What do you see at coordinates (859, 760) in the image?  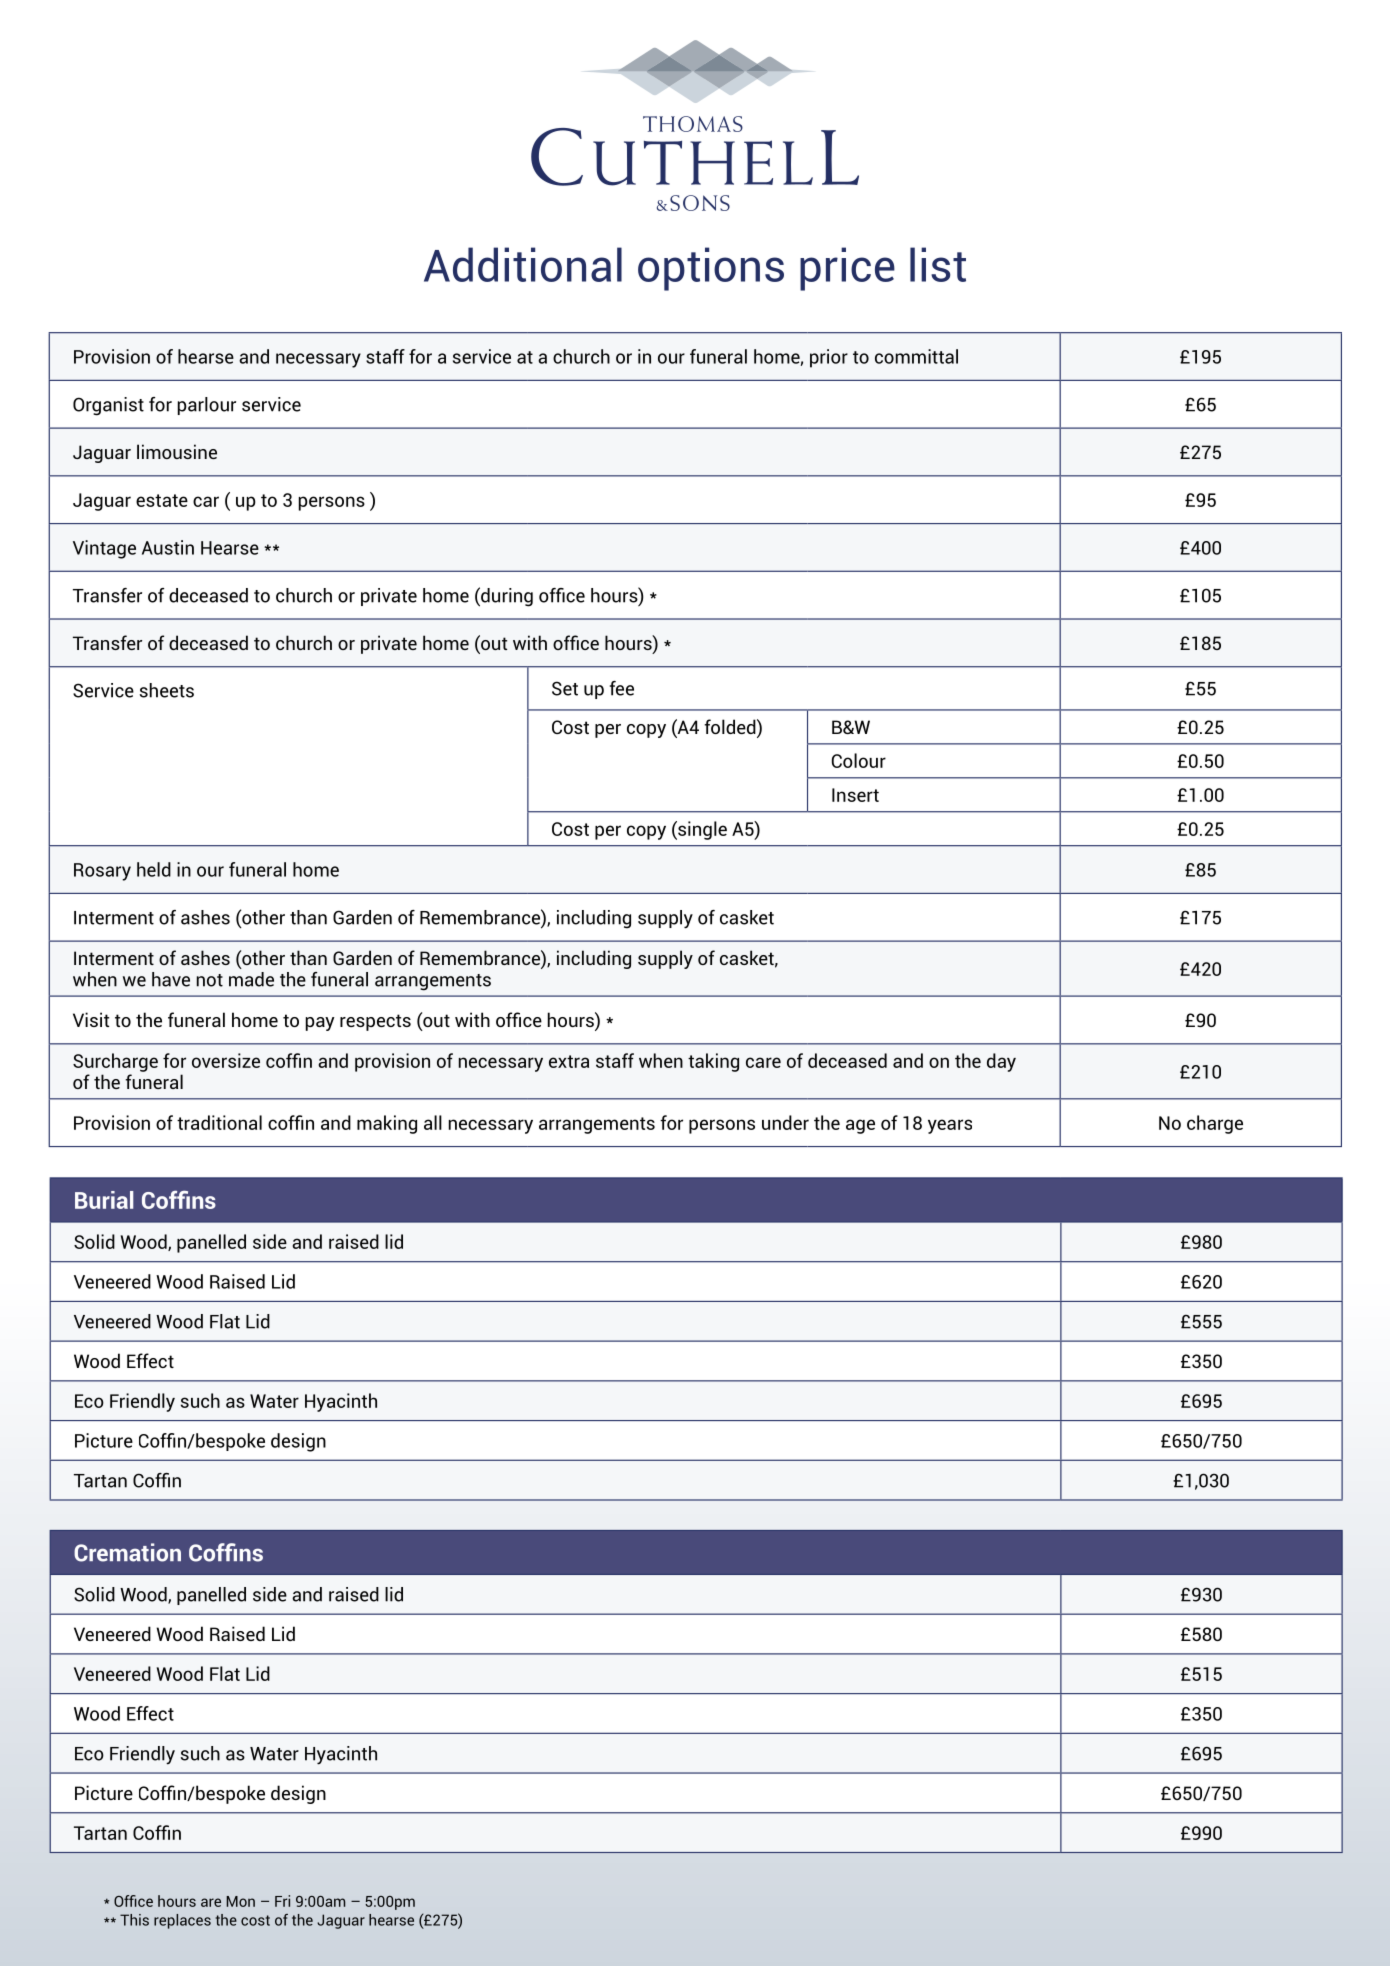 I see `Colour` at bounding box center [859, 760].
